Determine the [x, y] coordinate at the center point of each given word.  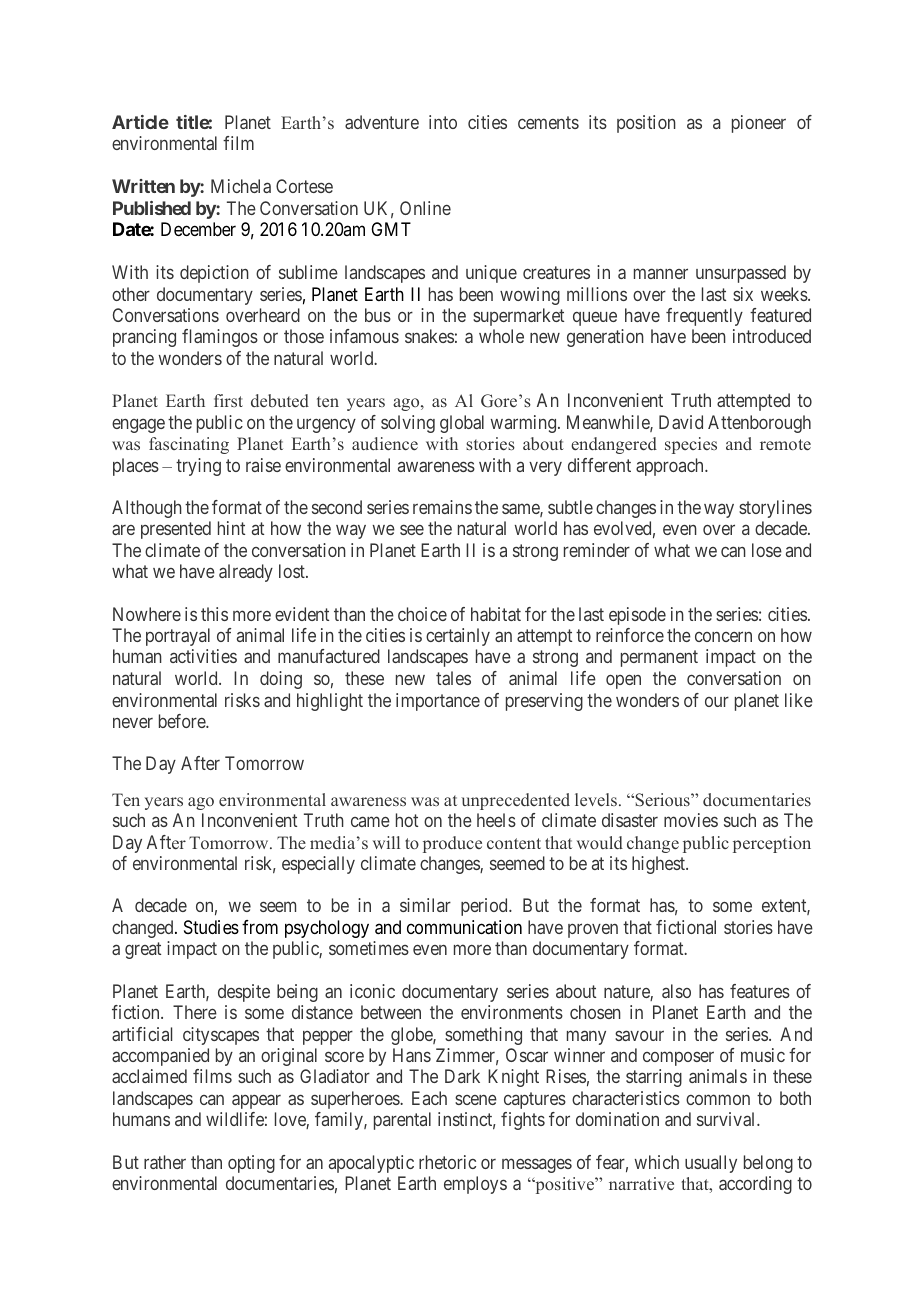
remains [442, 507]
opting [251, 1164]
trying [198, 467]
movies [691, 820]
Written [143, 186]
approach [671, 467]
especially [318, 865]
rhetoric [447, 1162]
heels [496, 820]
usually [711, 1164]
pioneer [759, 124]
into [443, 122]
